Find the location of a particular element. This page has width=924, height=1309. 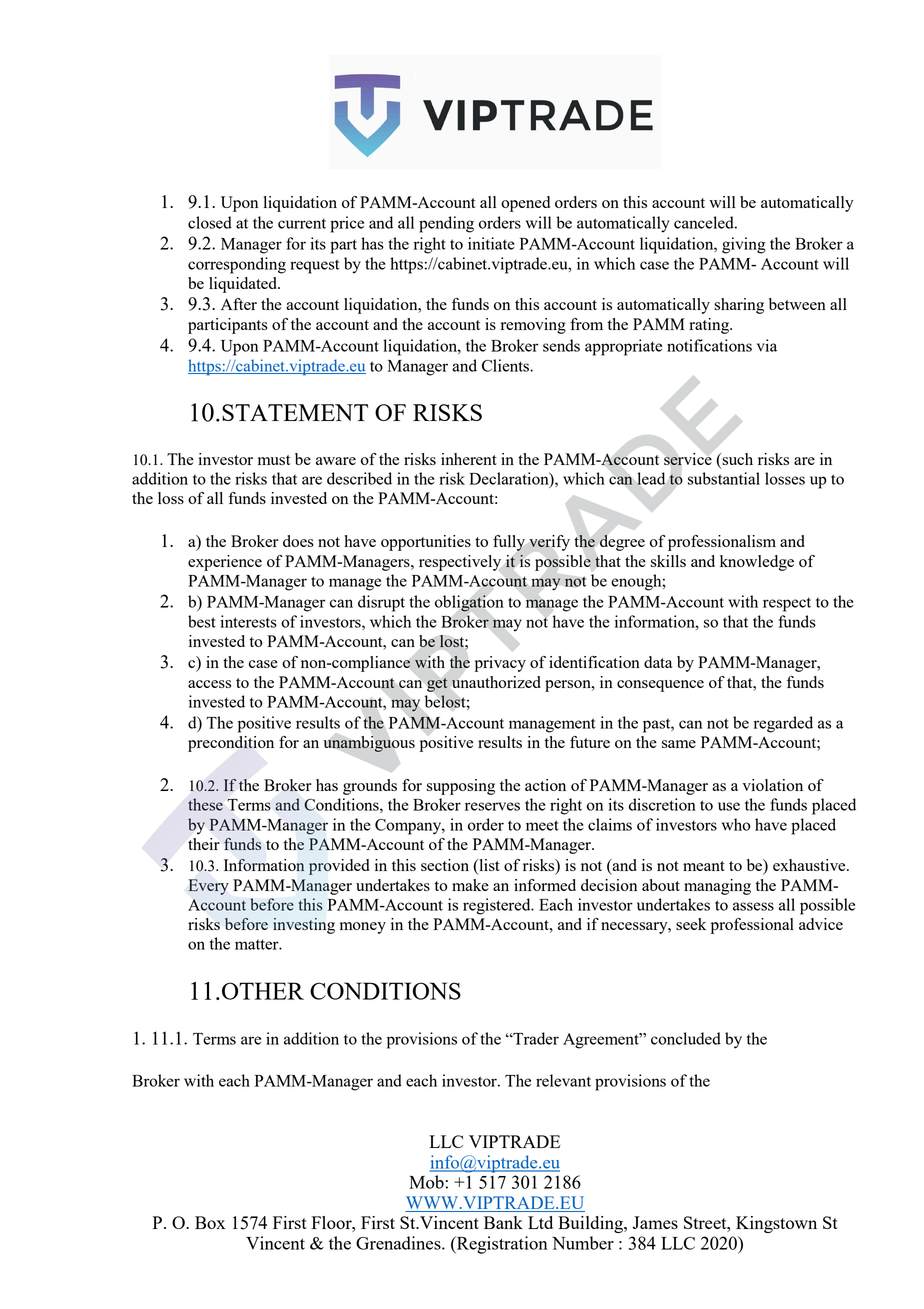

Box is located at coordinates (210, 1222).
